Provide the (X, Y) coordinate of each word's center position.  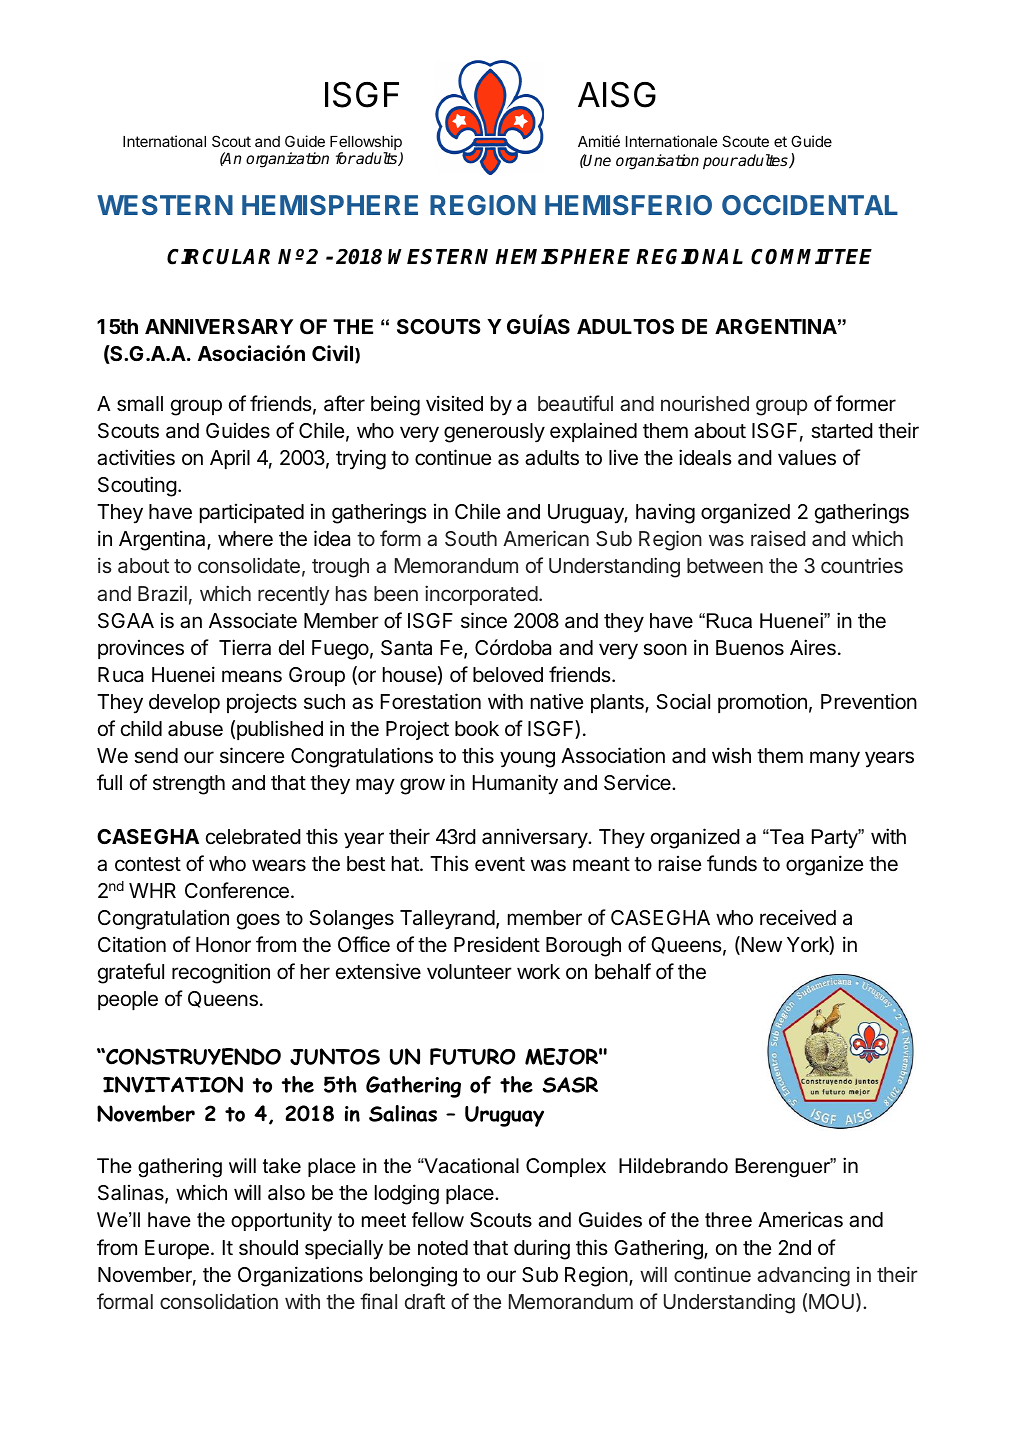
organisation (657, 162)
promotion (762, 703)
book (477, 728)
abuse (195, 729)
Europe (177, 1249)
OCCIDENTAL (810, 205)
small (140, 404)
